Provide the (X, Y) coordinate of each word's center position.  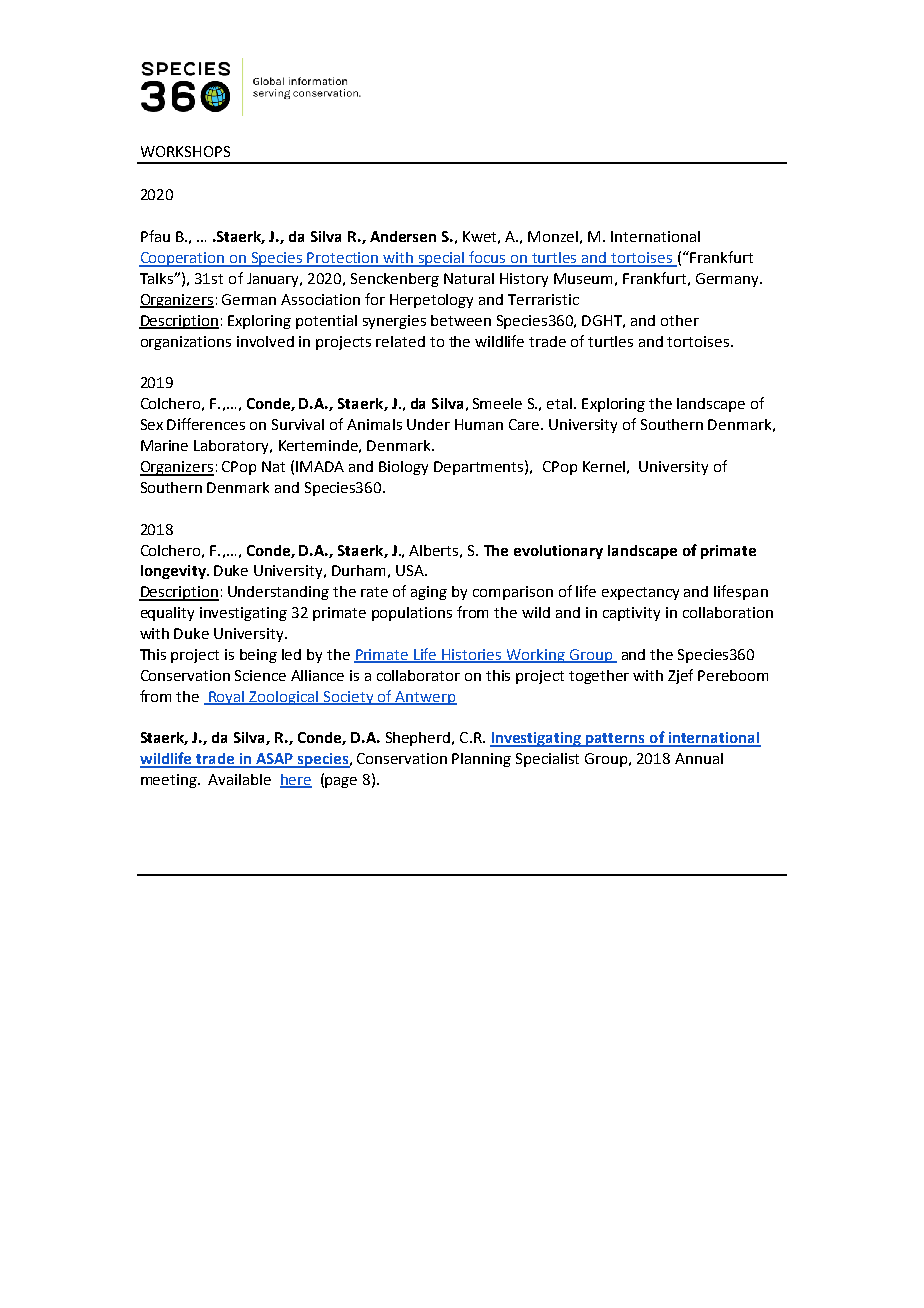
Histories (472, 655)
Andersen (403, 236)
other (680, 320)
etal (561, 403)
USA (411, 570)
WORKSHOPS (185, 151)
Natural (469, 278)
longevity (174, 572)
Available (239, 779)
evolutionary (558, 552)
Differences (206, 424)
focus (488, 258)
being (258, 656)
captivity (631, 614)
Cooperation (183, 259)
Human (479, 424)
